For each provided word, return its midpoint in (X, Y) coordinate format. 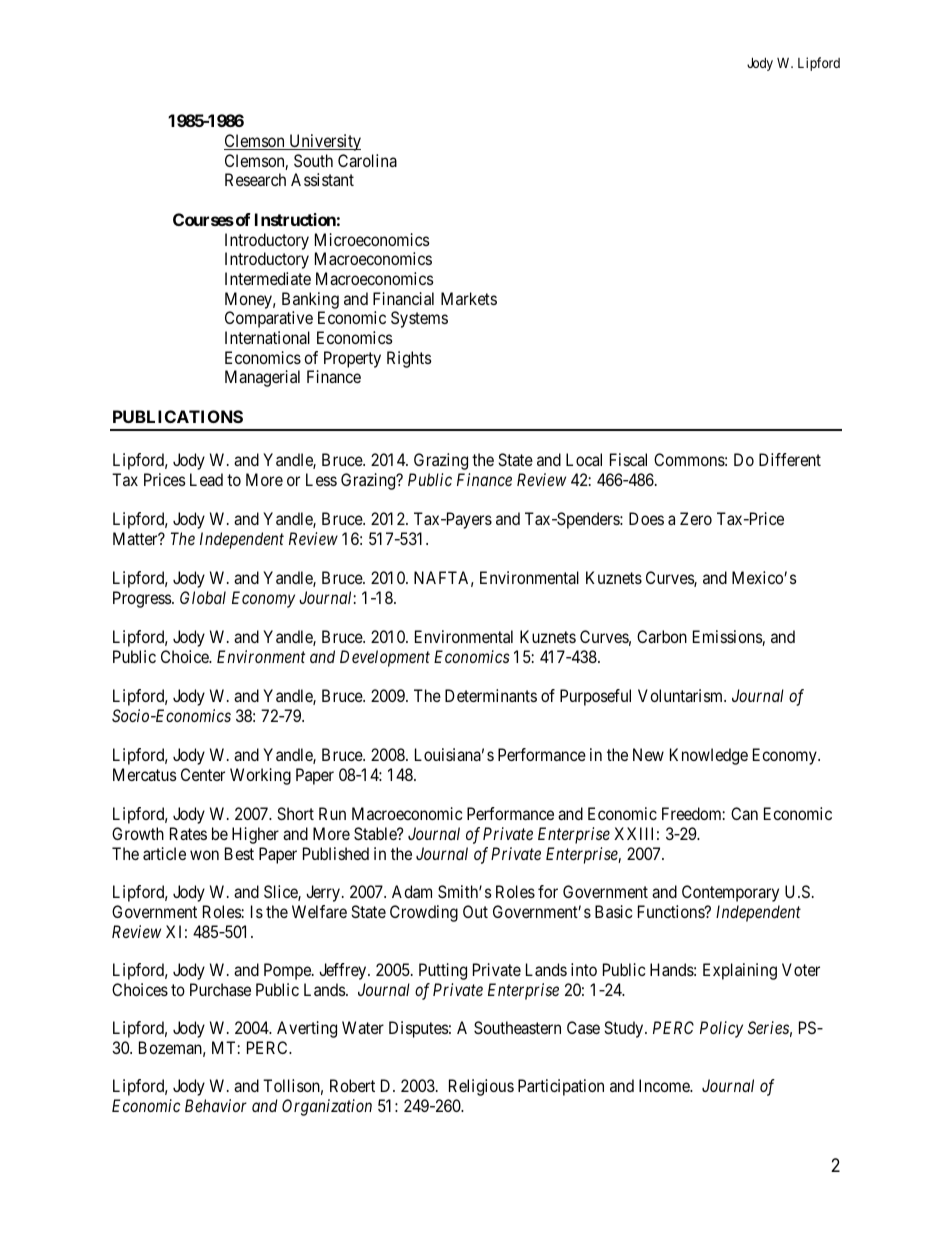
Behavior (216, 1105)
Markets (469, 298)
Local (584, 459)
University (324, 142)
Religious (481, 1087)
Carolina (367, 160)
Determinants (491, 695)
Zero (696, 518)
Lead (206, 479)
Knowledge (709, 756)
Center (203, 774)
